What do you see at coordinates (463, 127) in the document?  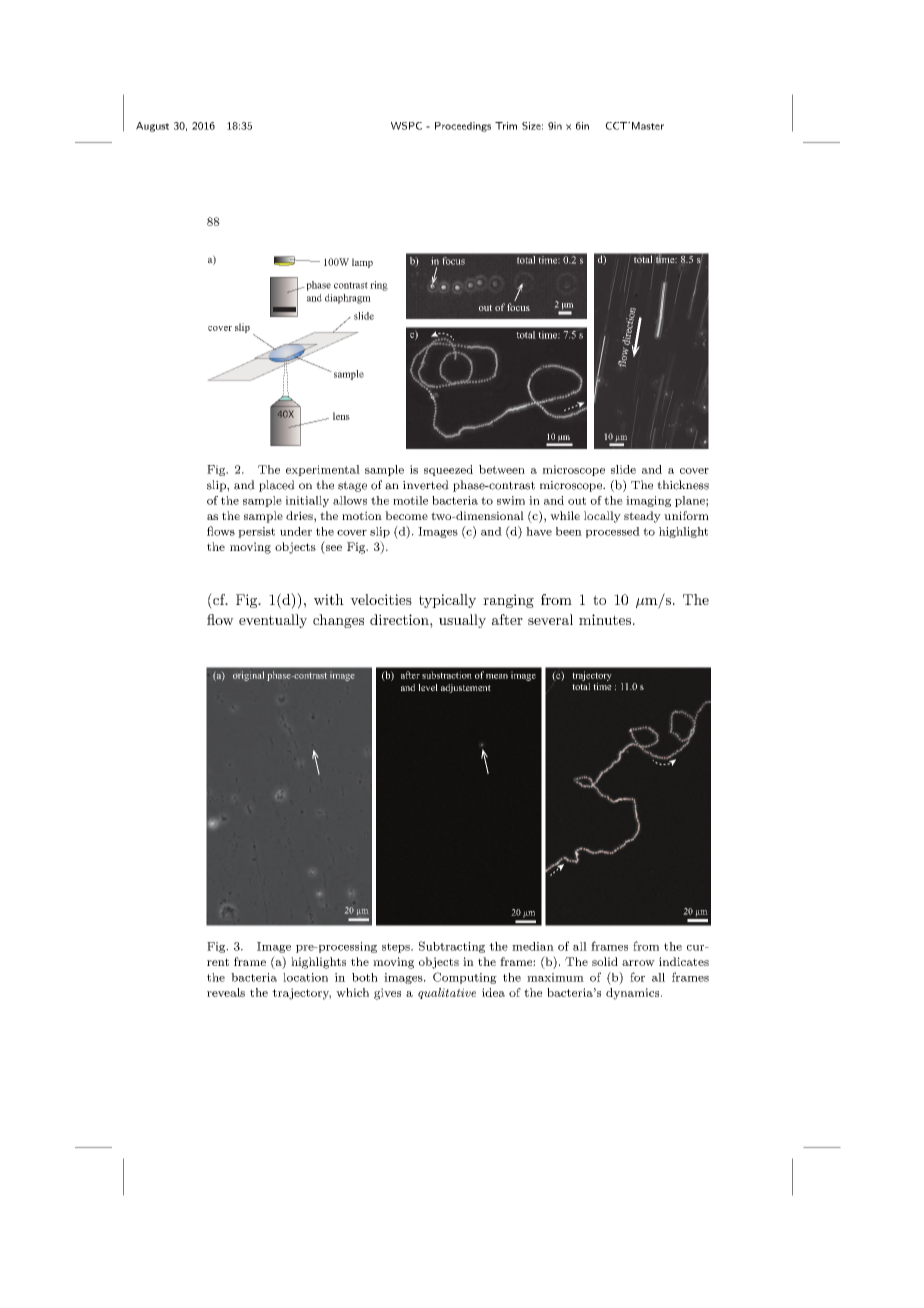 I see `Proceedings` at bounding box center [463, 127].
